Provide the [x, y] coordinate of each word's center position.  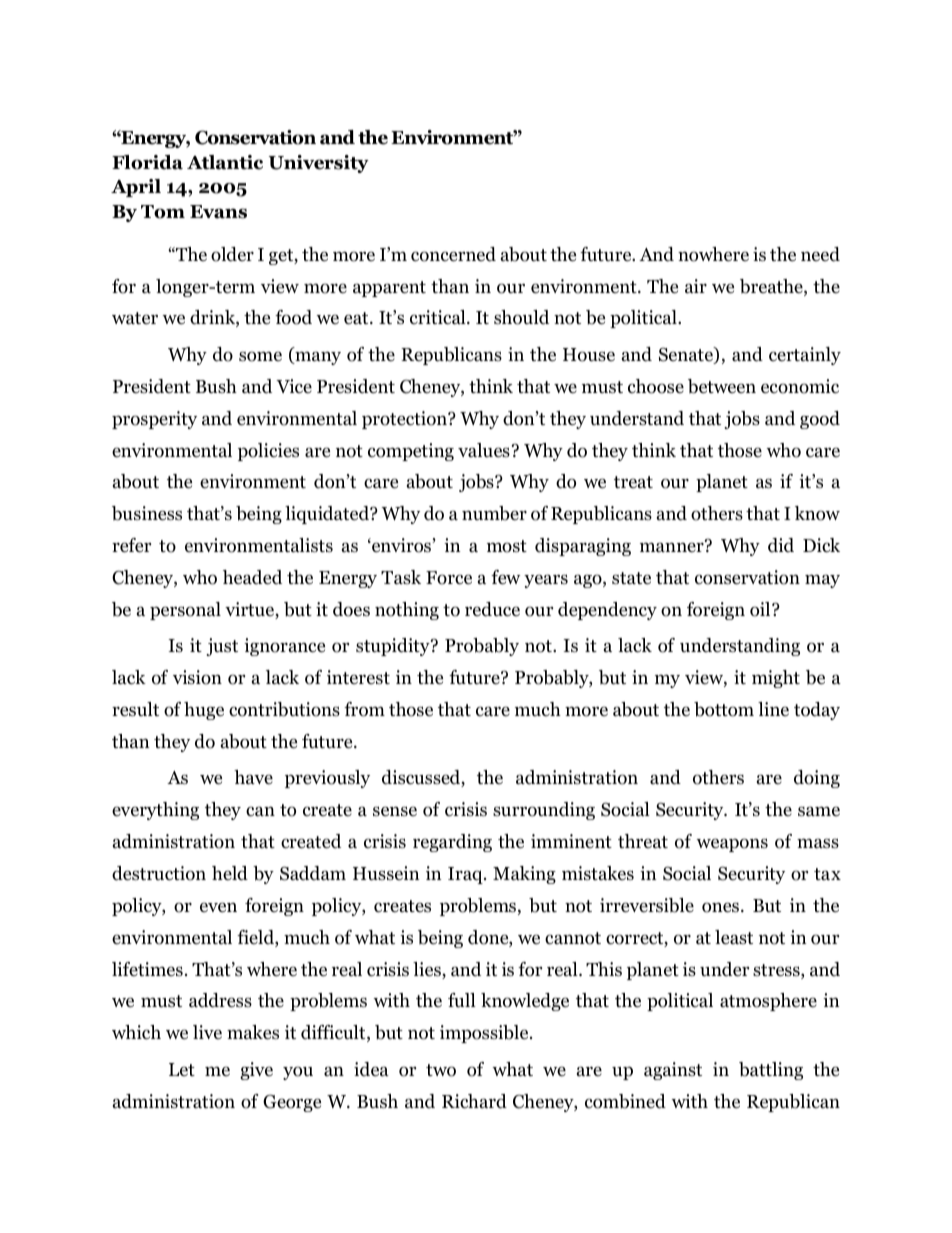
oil [761, 609]
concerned [453, 254]
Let [182, 1069]
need [820, 254]
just [222, 647]
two [441, 1070]
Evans [218, 212]
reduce [492, 609]
